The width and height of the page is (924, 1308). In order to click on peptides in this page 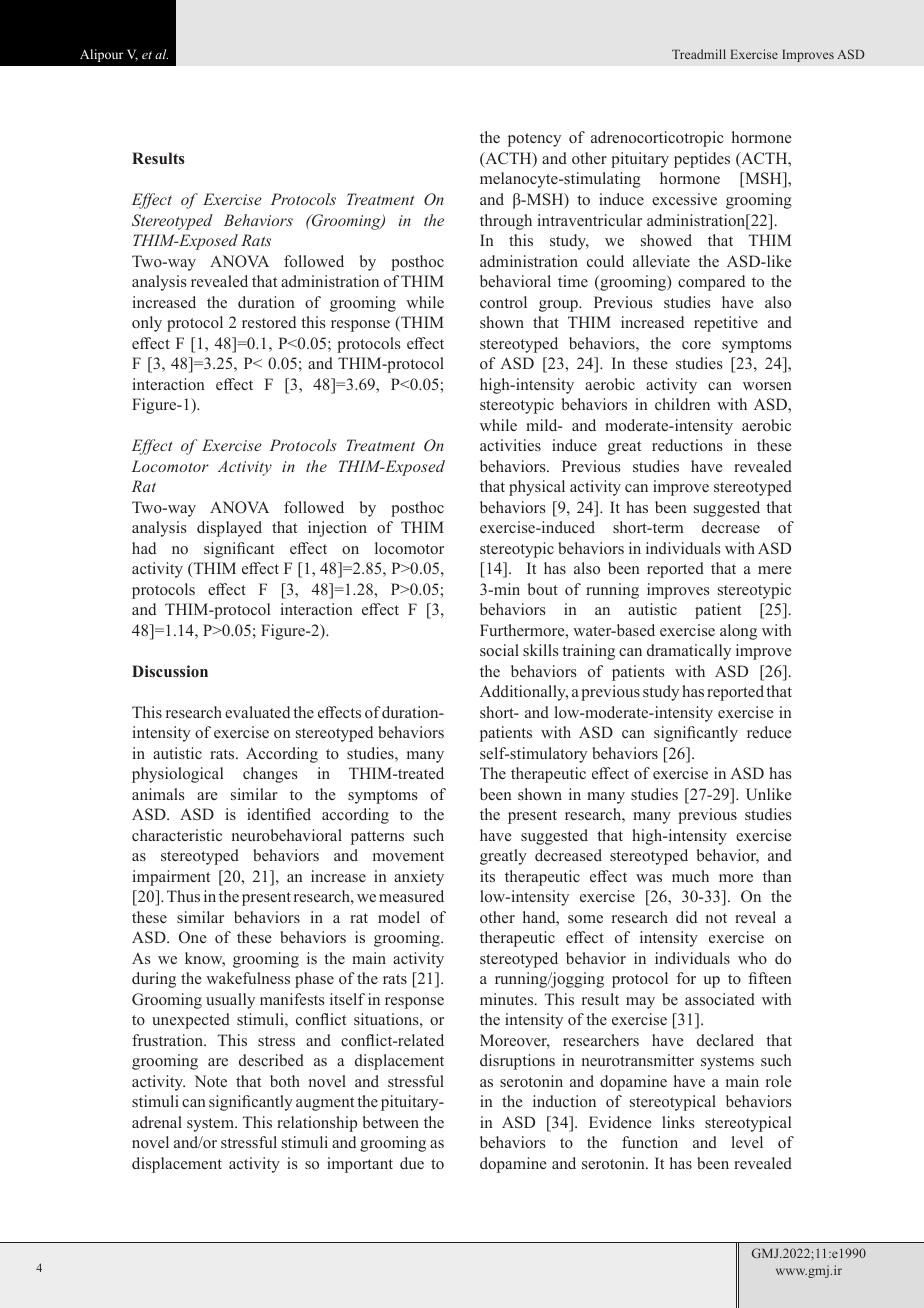, I will do `click(702, 160)`.
